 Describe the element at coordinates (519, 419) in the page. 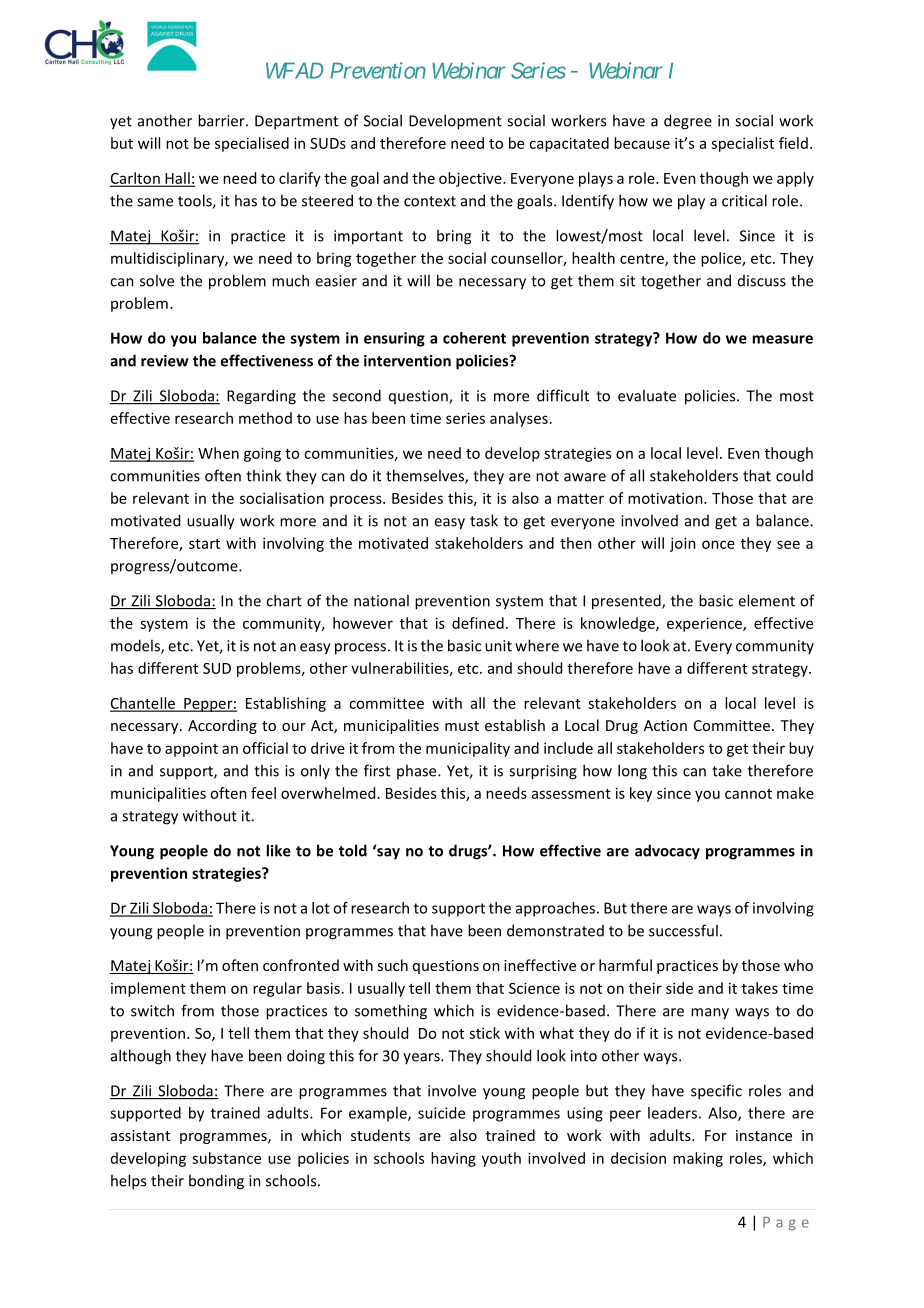

I see `analyses` at that location.
